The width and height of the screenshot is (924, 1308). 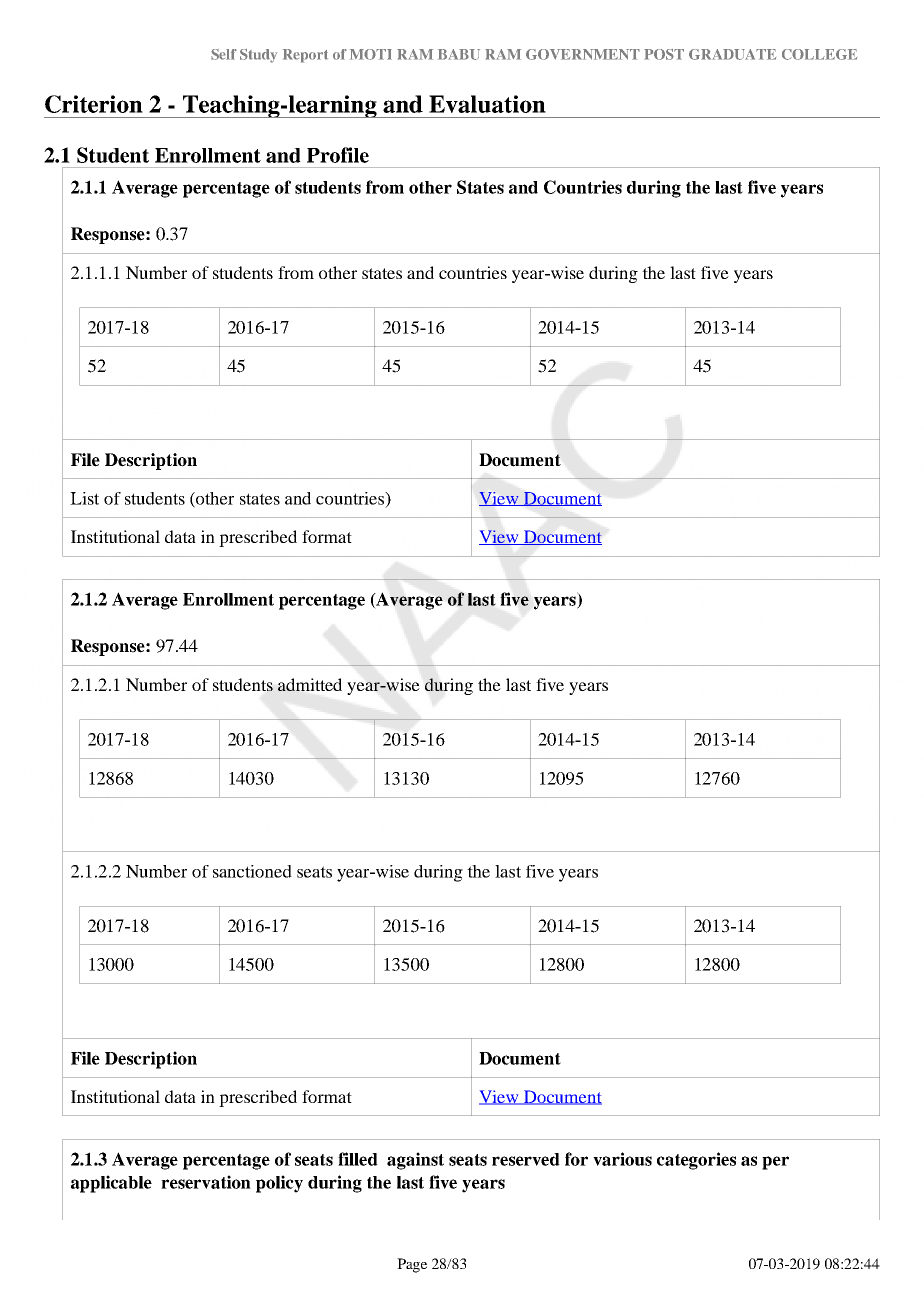 I want to click on BABU, so click(x=459, y=54).
